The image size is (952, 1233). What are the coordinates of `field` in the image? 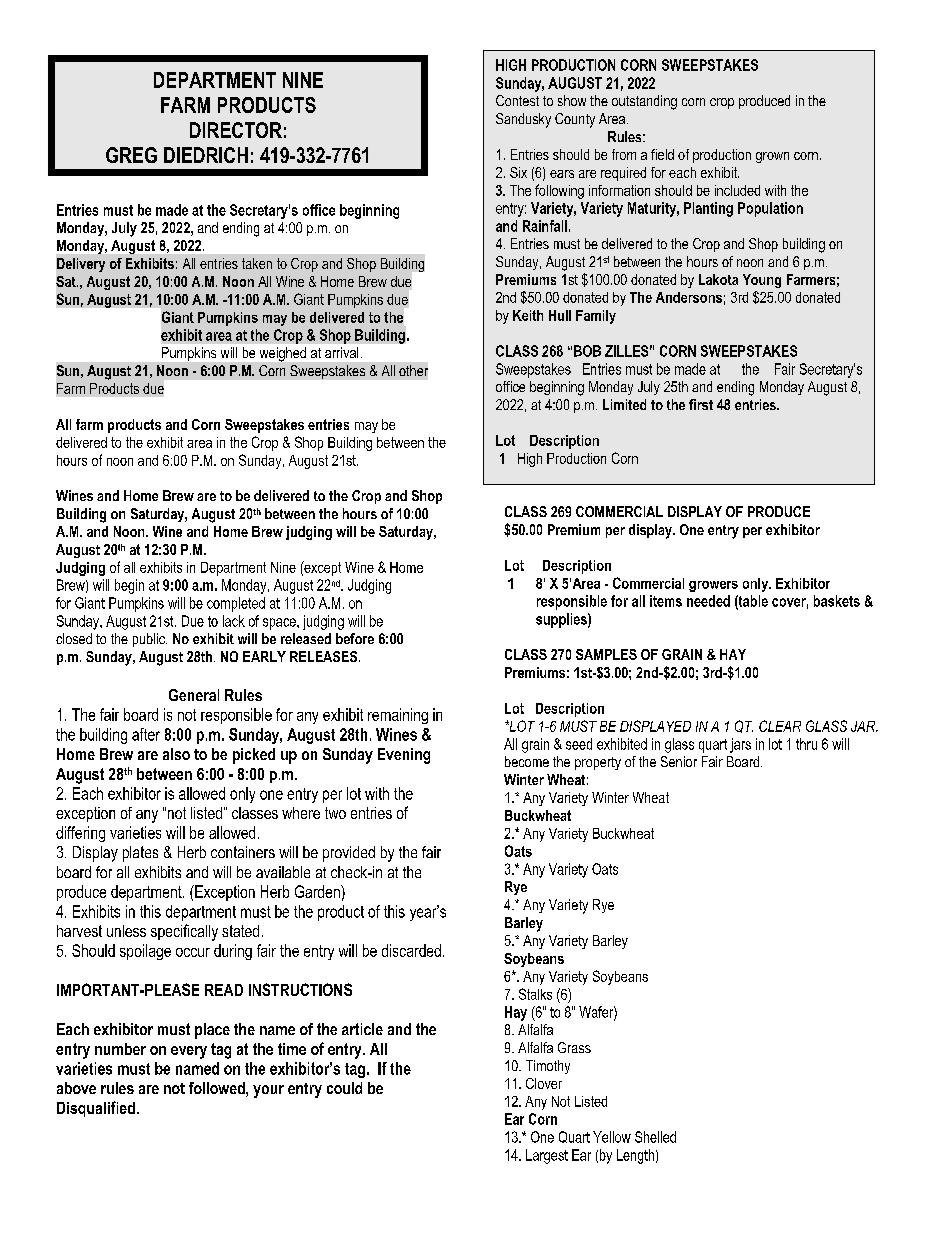 It's located at (662, 154).
